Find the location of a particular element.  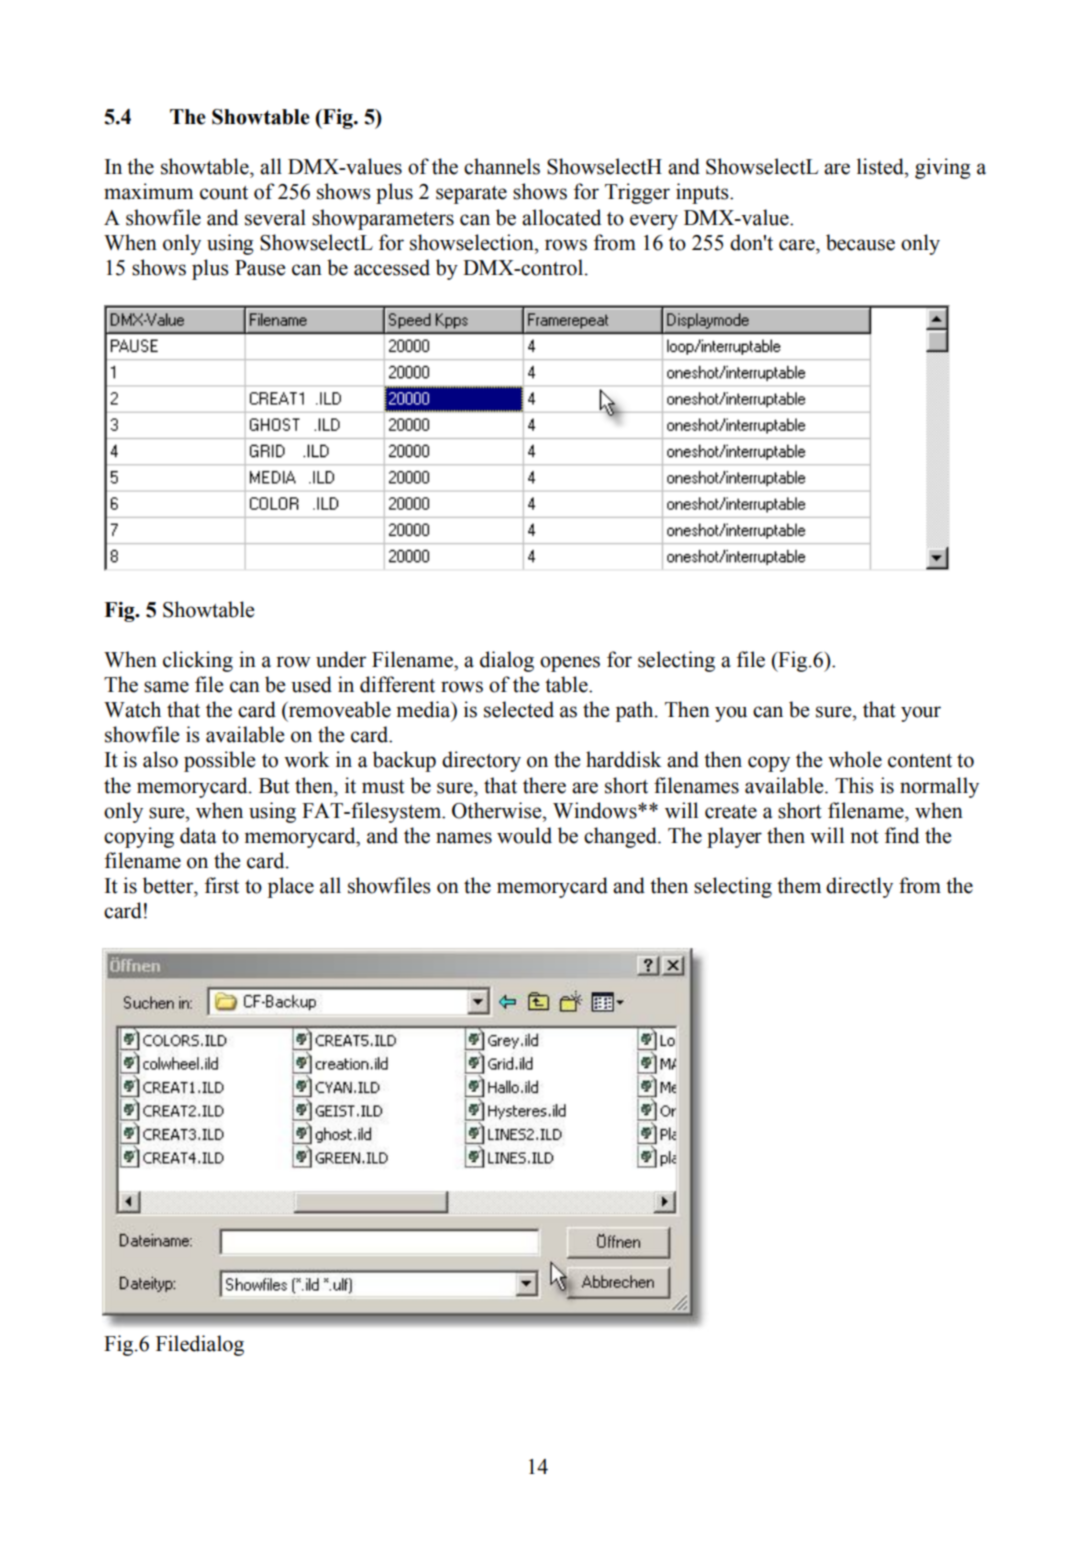

count is located at coordinates (224, 193).
